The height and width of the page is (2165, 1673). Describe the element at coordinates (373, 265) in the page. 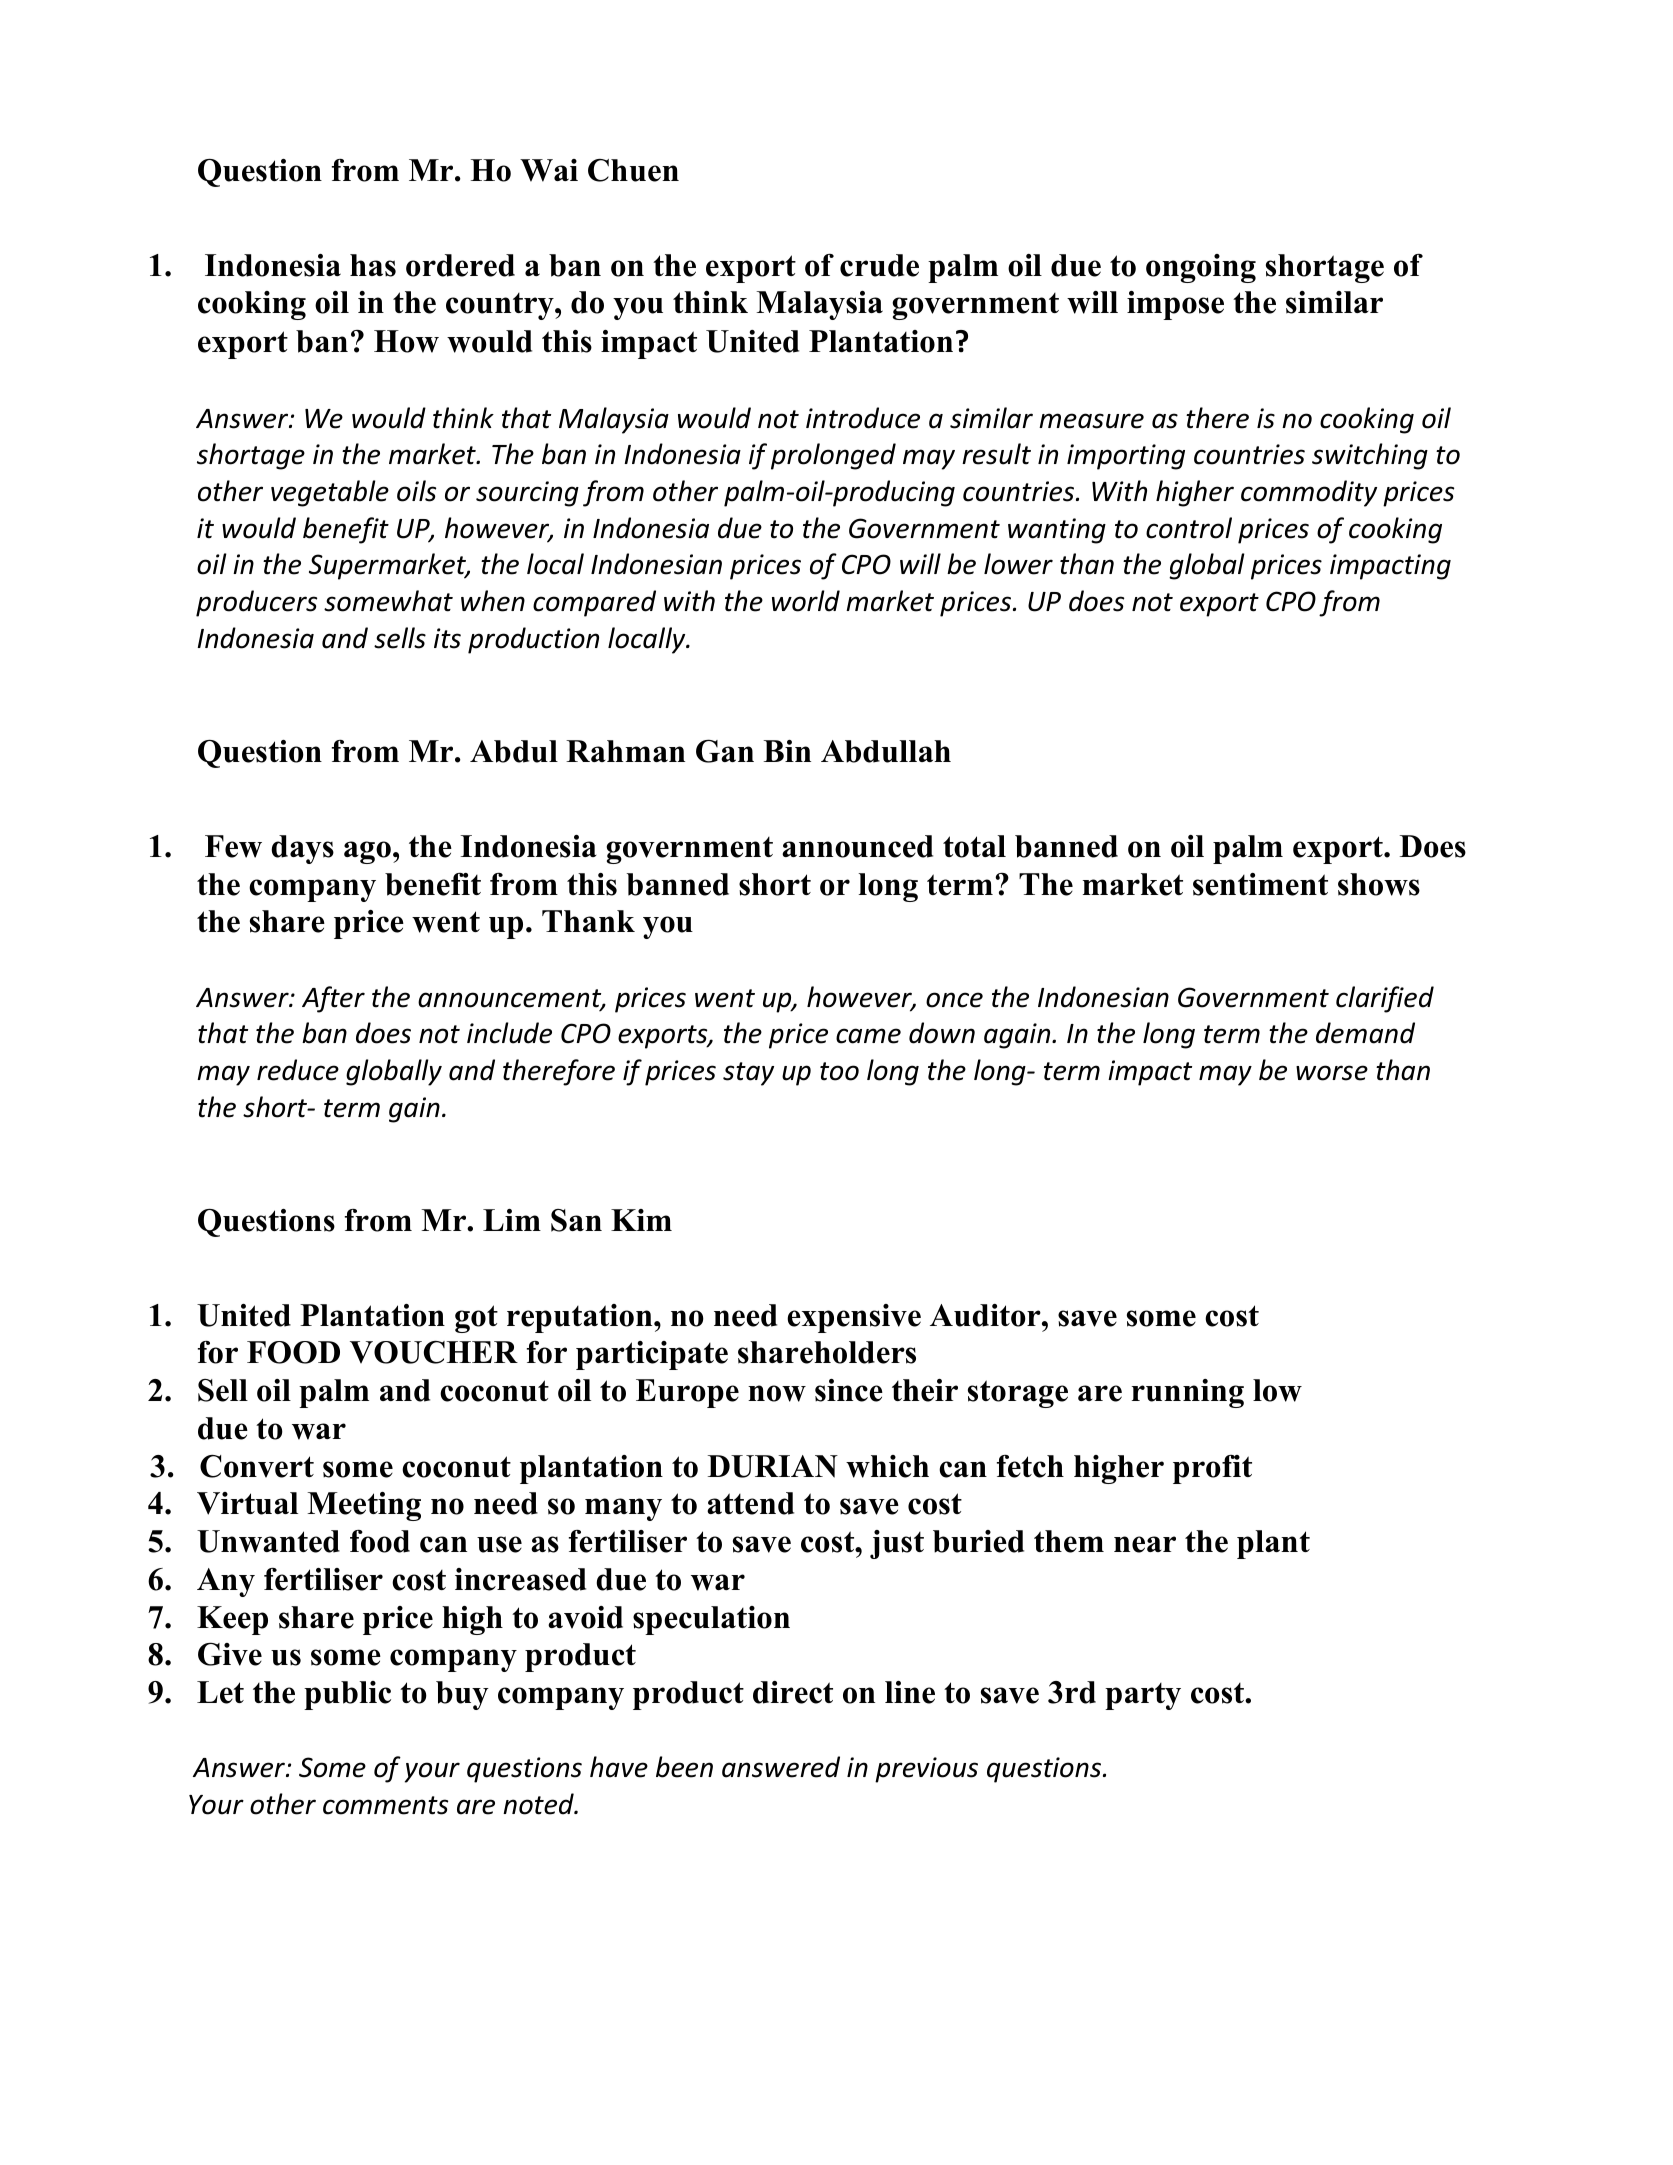

I see `has` at that location.
